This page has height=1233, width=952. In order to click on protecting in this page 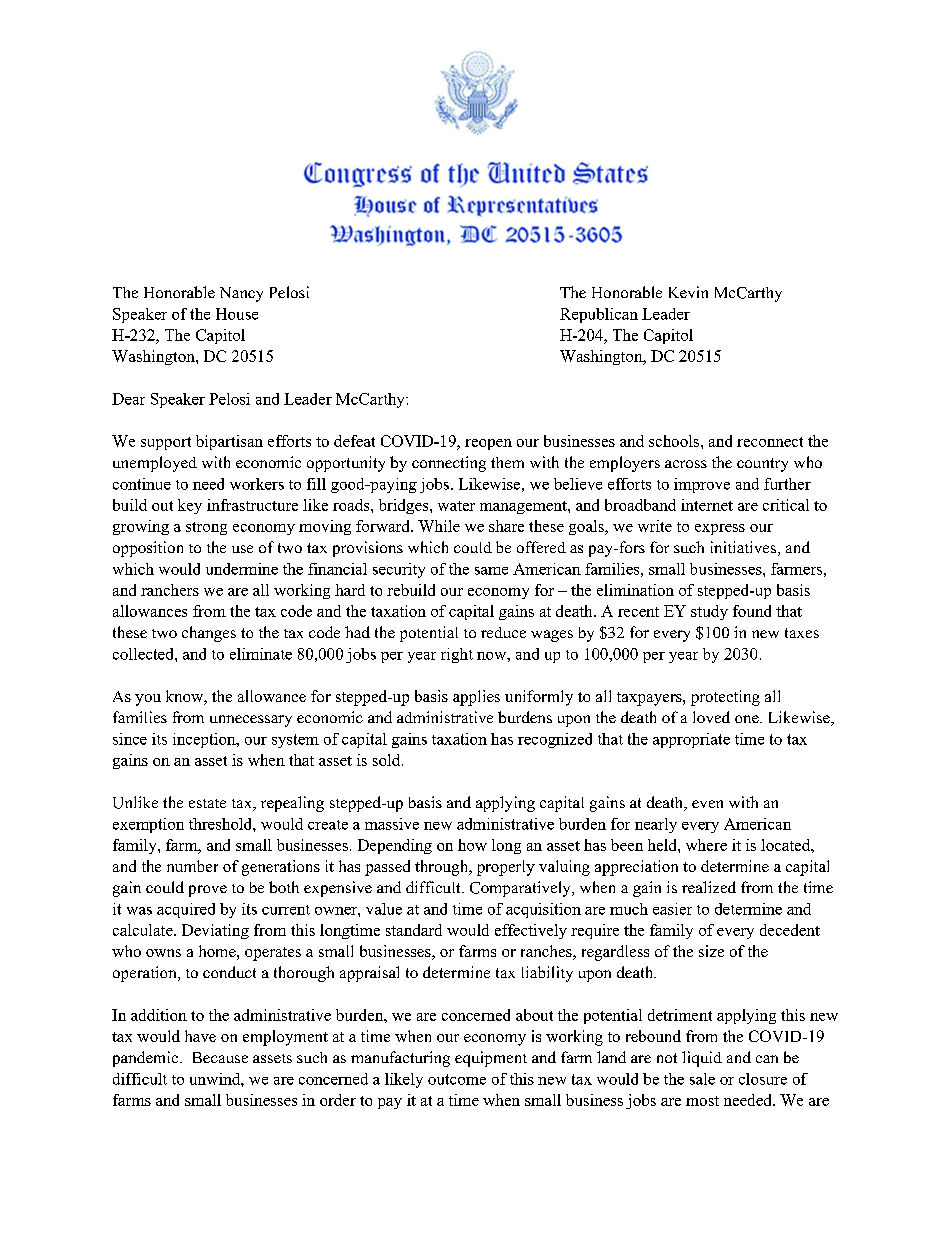, I will do `click(725, 698)`.
